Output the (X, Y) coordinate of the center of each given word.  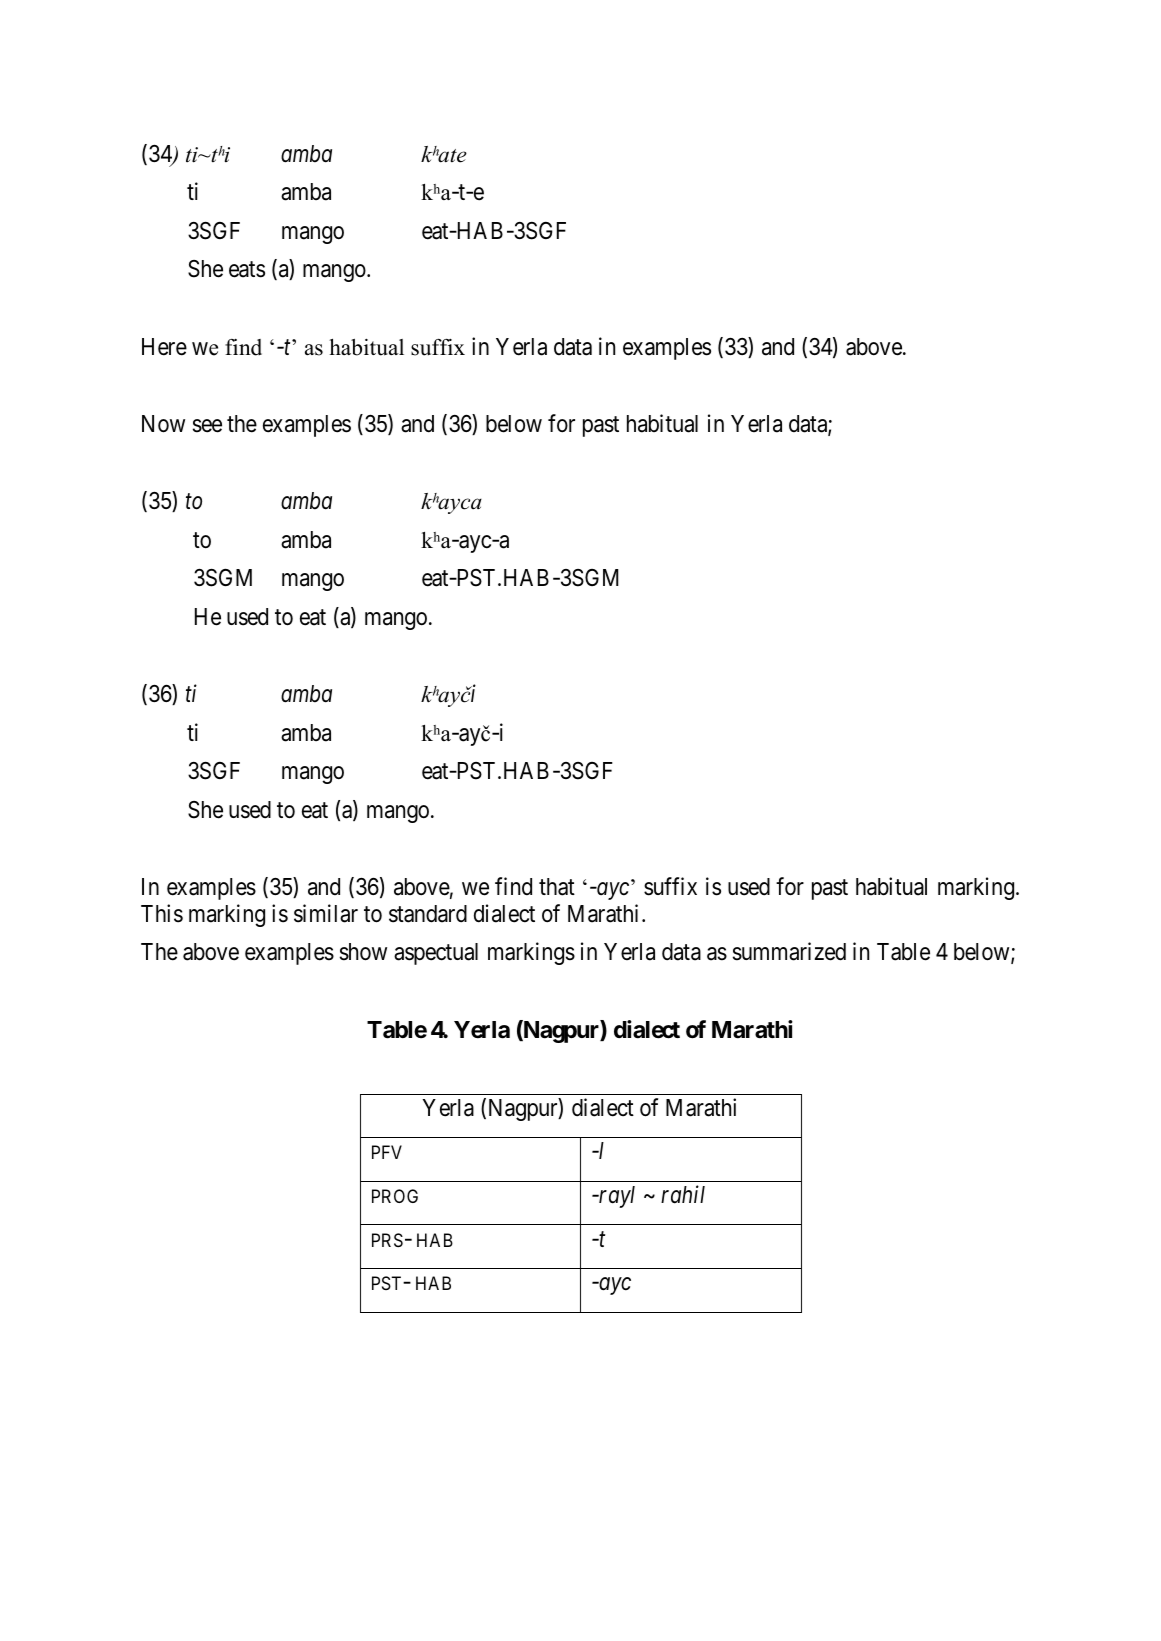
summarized (789, 952)
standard (428, 914)
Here (164, 347)
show (363, 952)
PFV (387, 1152)
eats (247, 270)
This (162, 913)
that (557, 887)
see (207, 426)
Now (163, 424)
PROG (395, 1196)
